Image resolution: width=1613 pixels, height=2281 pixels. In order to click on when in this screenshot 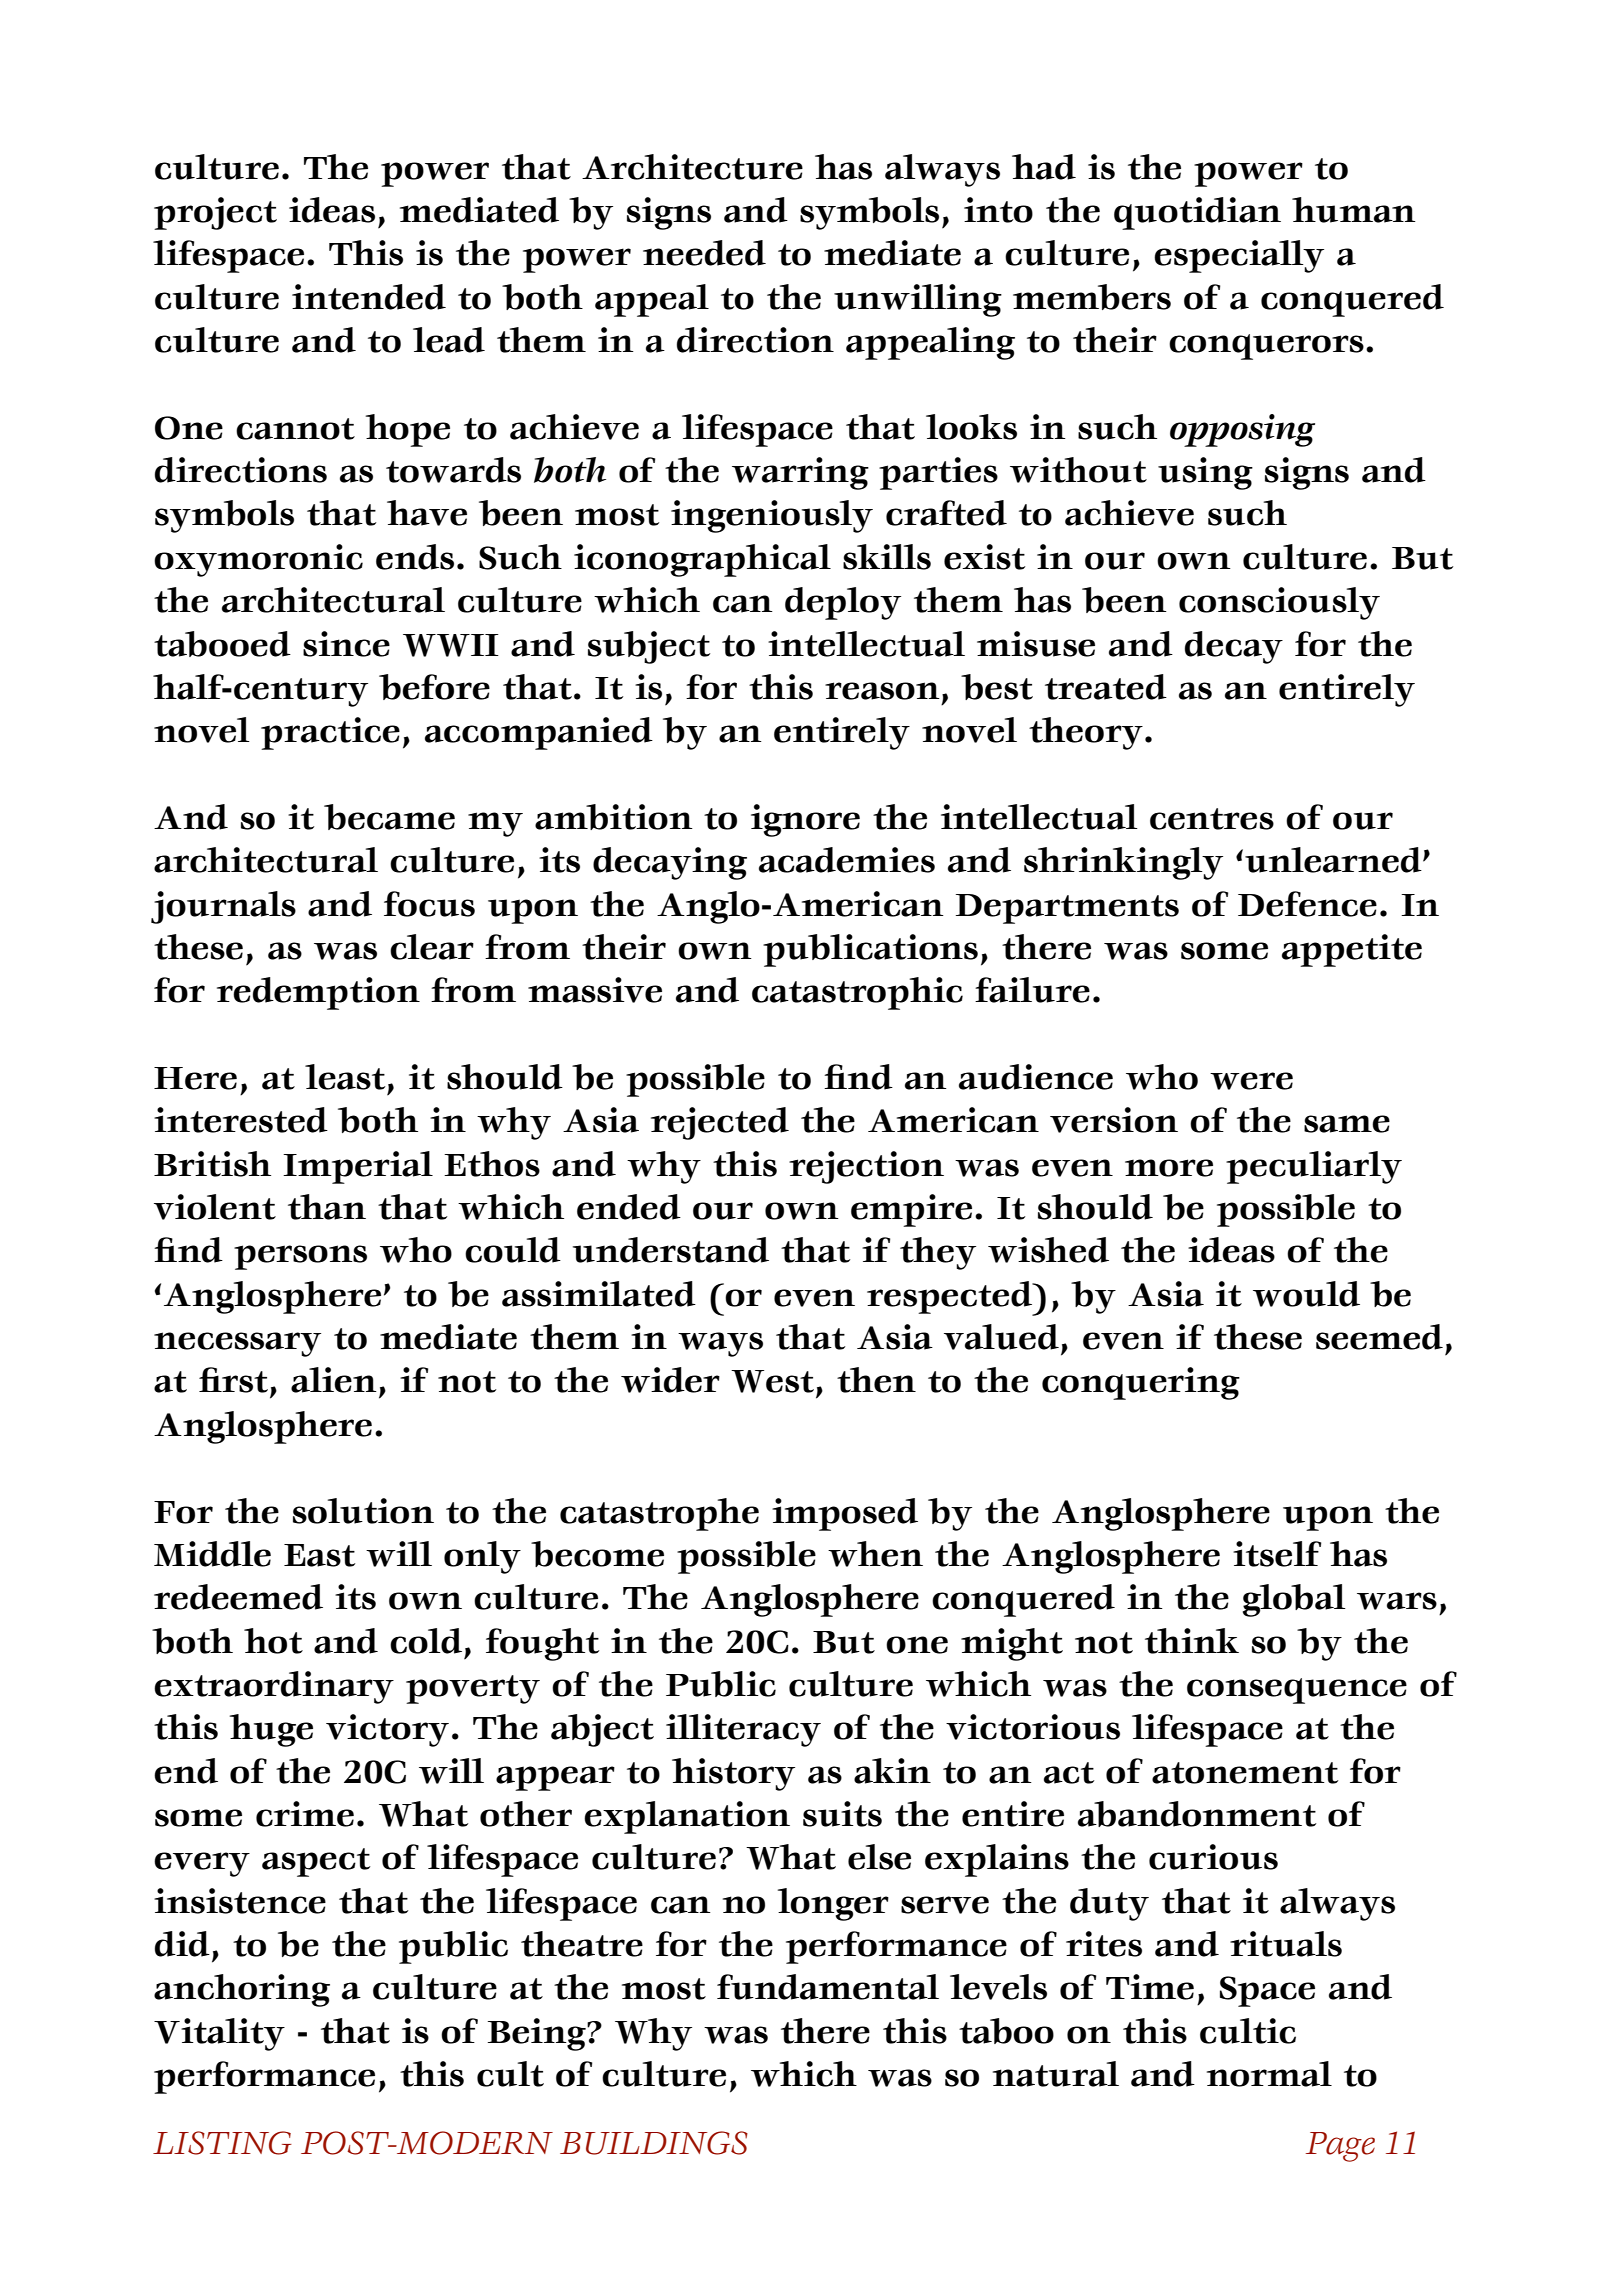, I will do `click(875, 1554)`.
